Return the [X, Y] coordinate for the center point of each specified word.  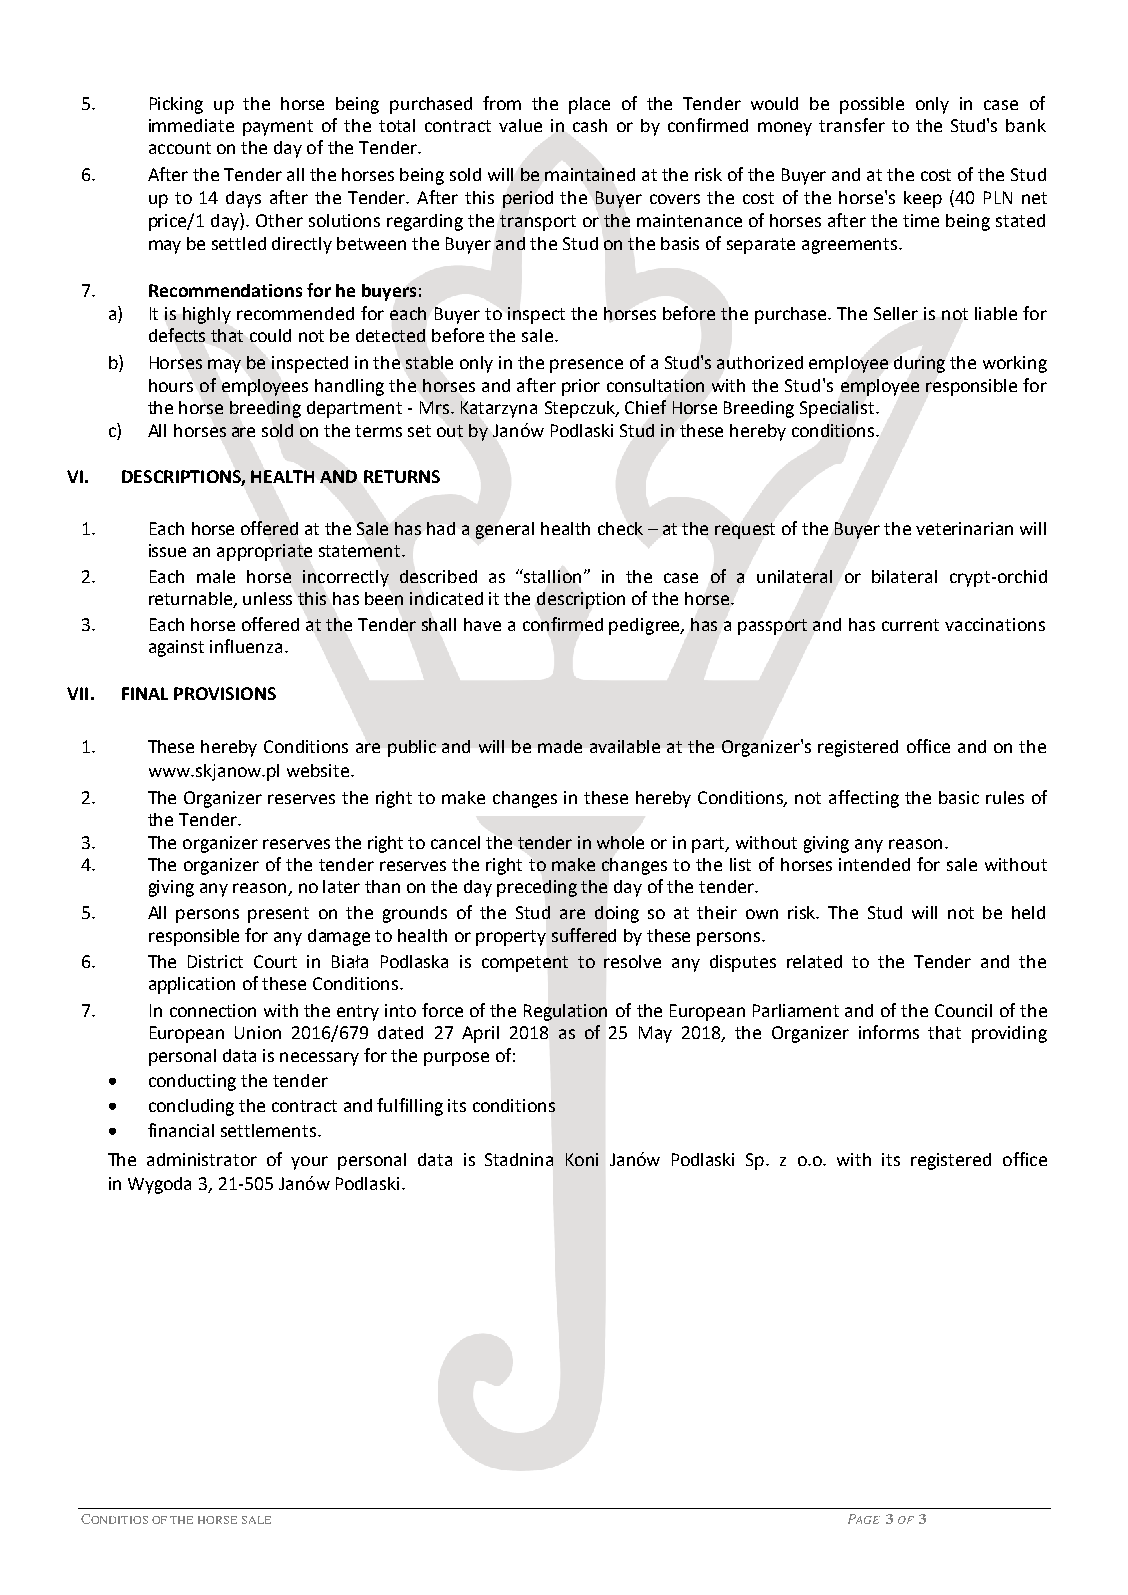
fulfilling [410, 1107]
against [176, 648]
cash [590, 125]
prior [581, 387]
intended [874, 864]
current [910, 625]
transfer [852, 125]
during [919, 364]
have [482, 624]
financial [181, 1130]
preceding [537, 888]
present [278, 915]
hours [171, 385]
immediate [191, 125]
